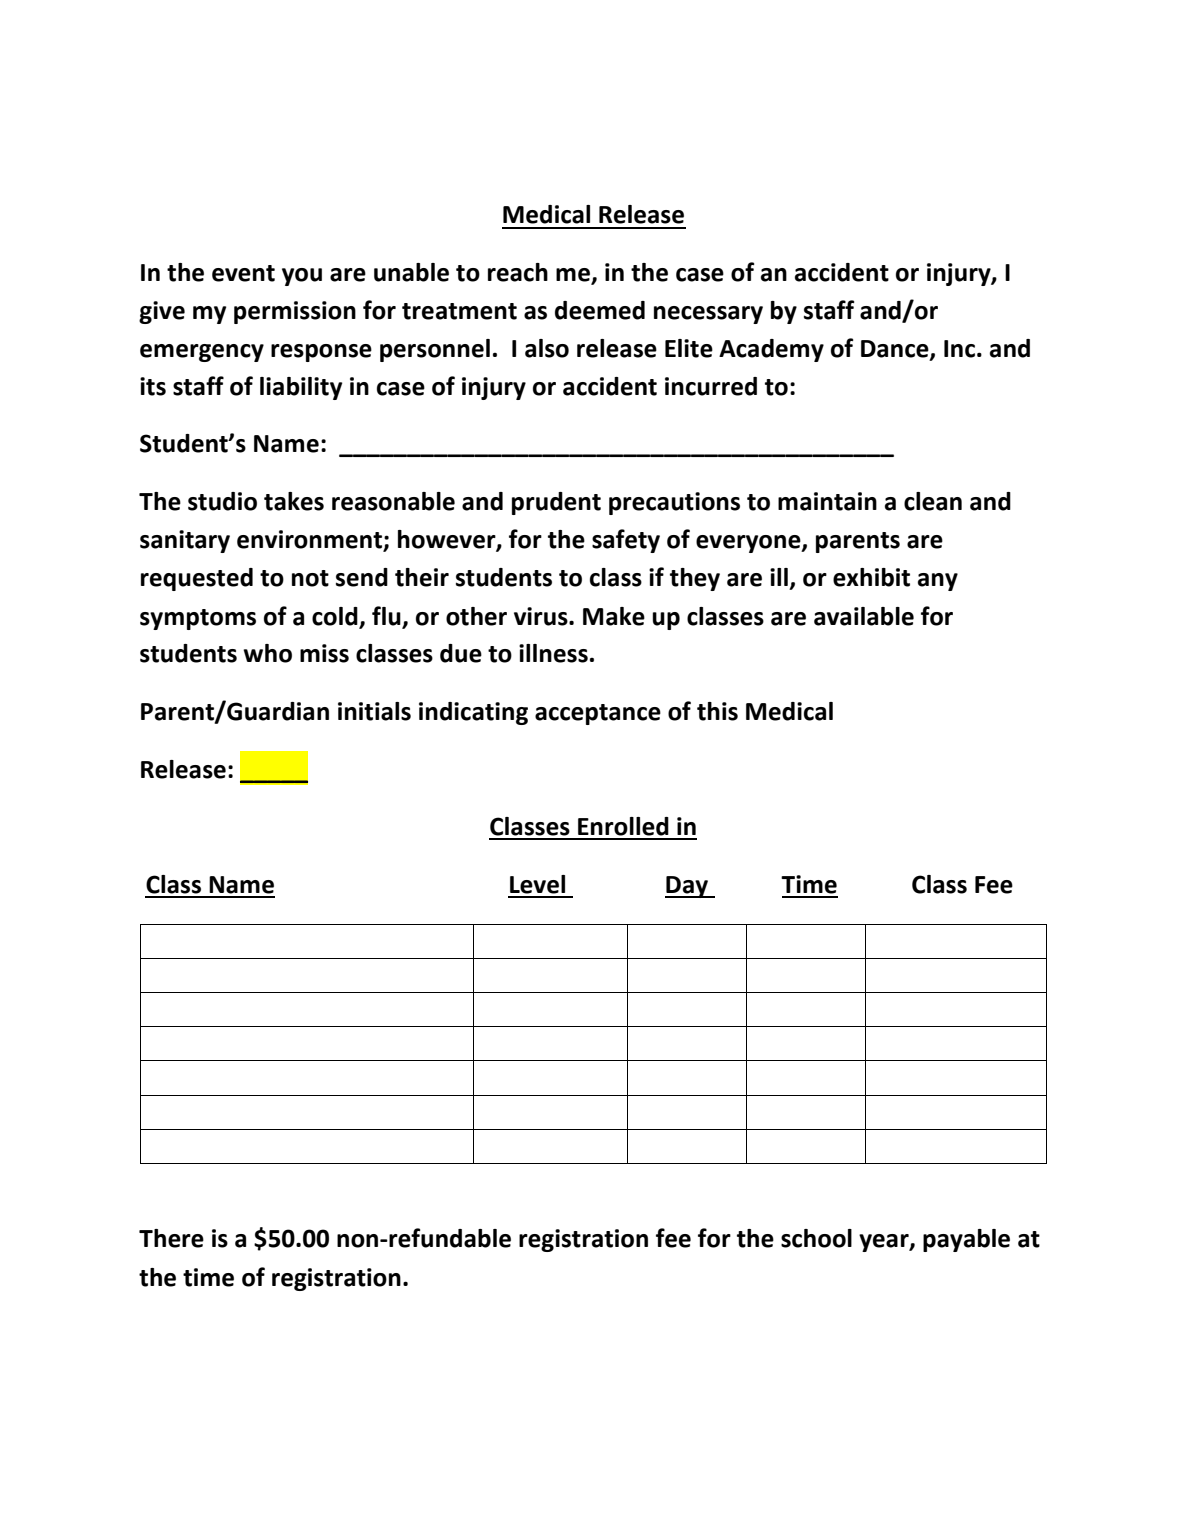  What do you see at coordinates (687, 887) in the screenshot?
I see `Day` at bounding box center [687, 887].
